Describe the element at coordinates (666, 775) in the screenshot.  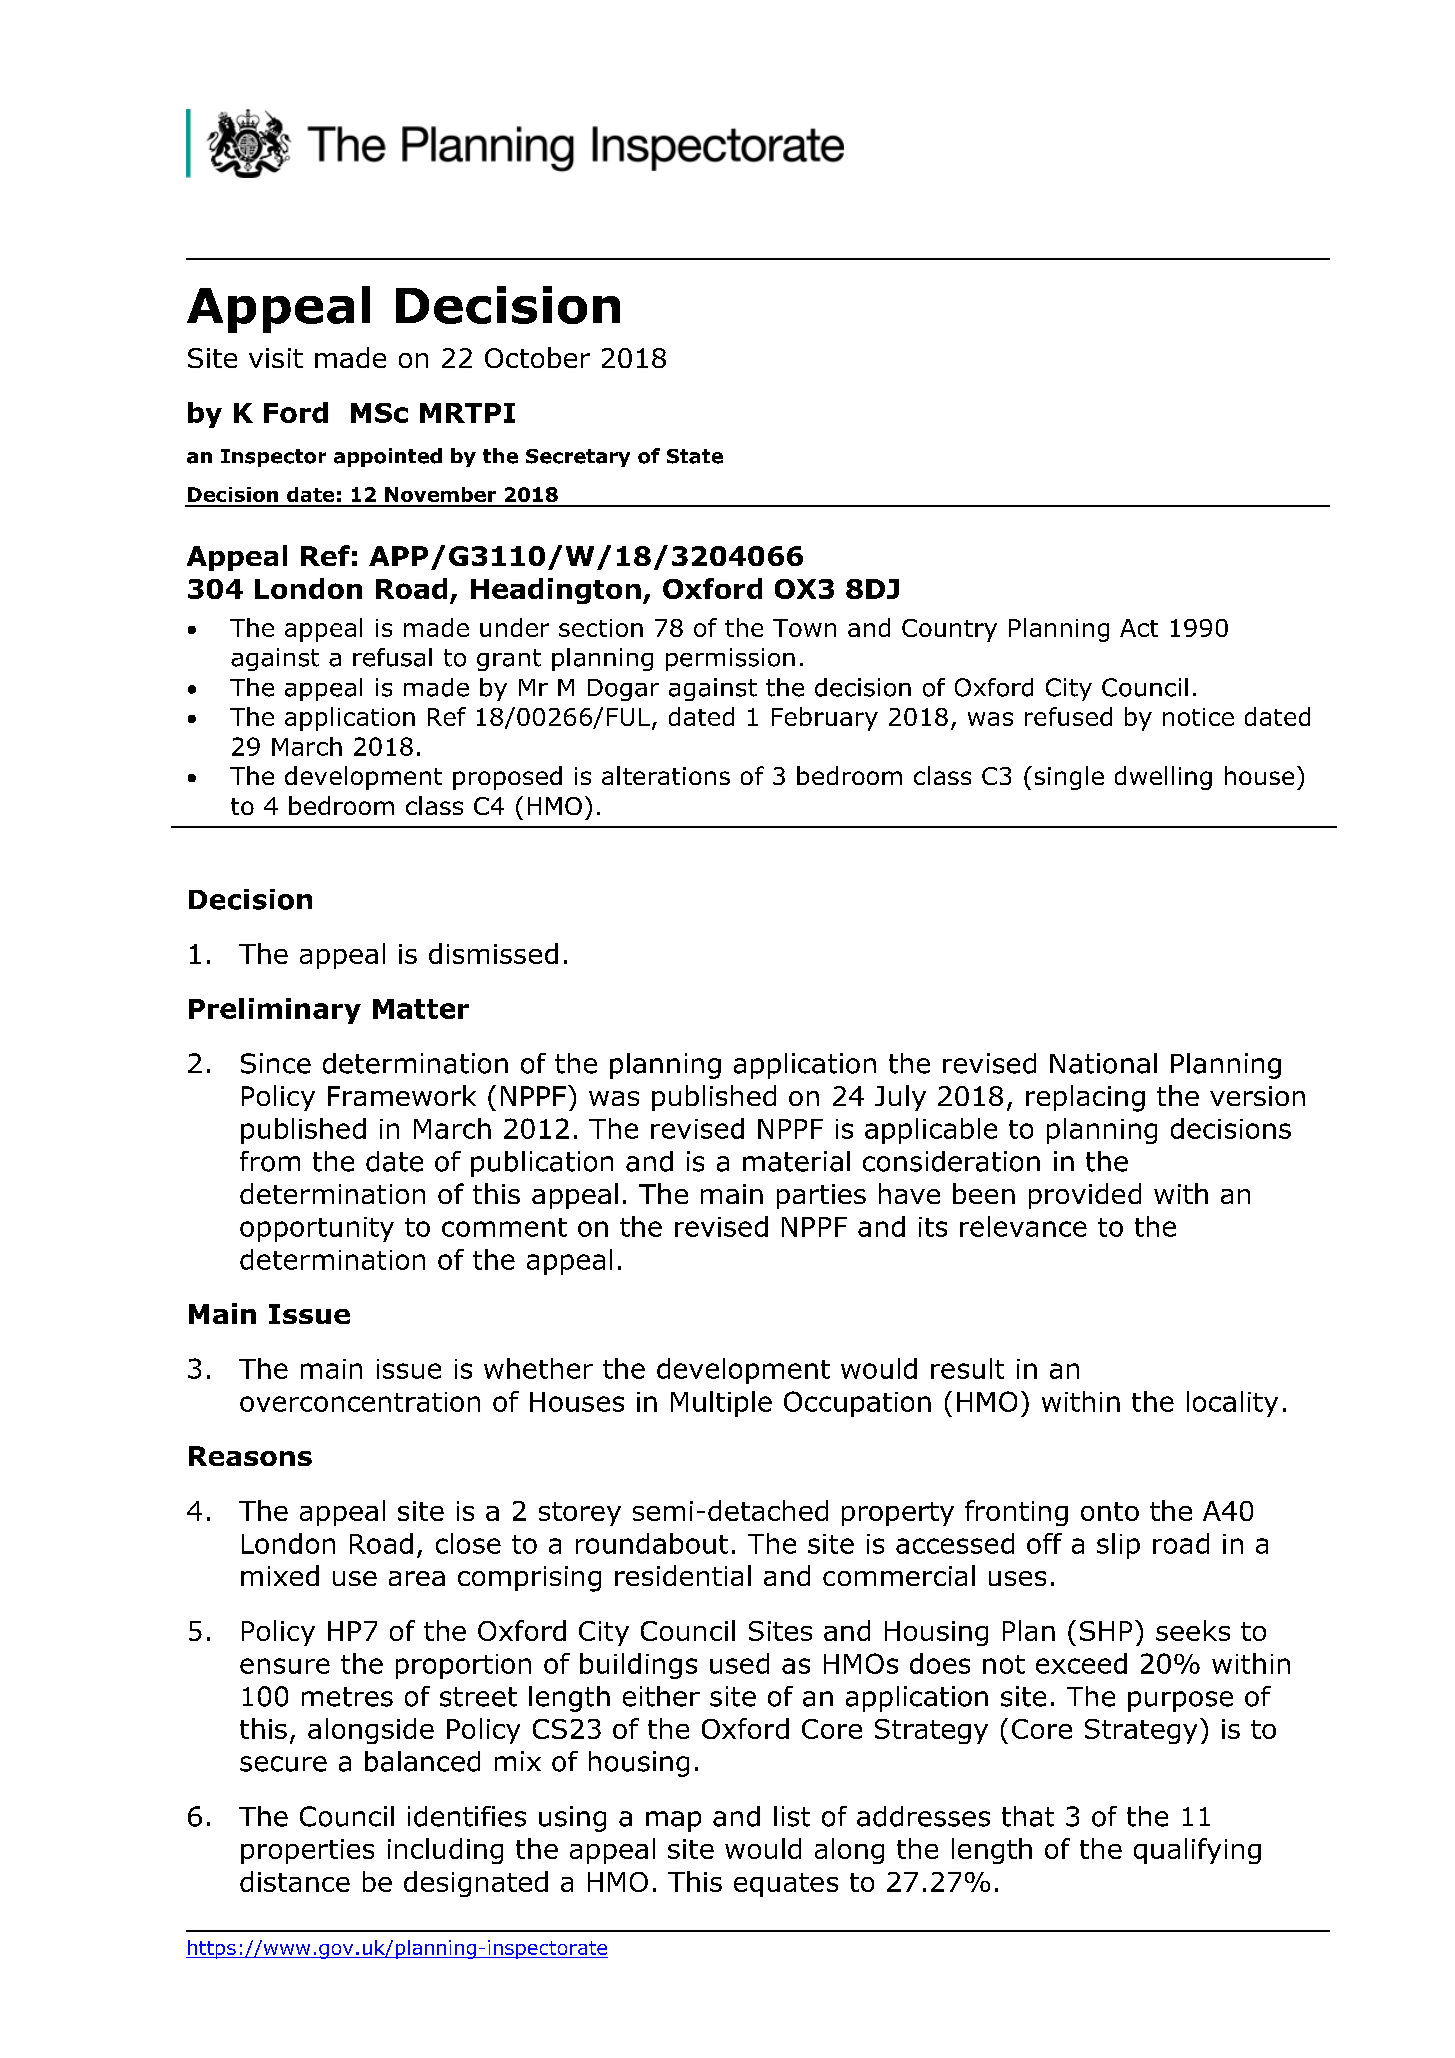
I see `alterations` at that location.
